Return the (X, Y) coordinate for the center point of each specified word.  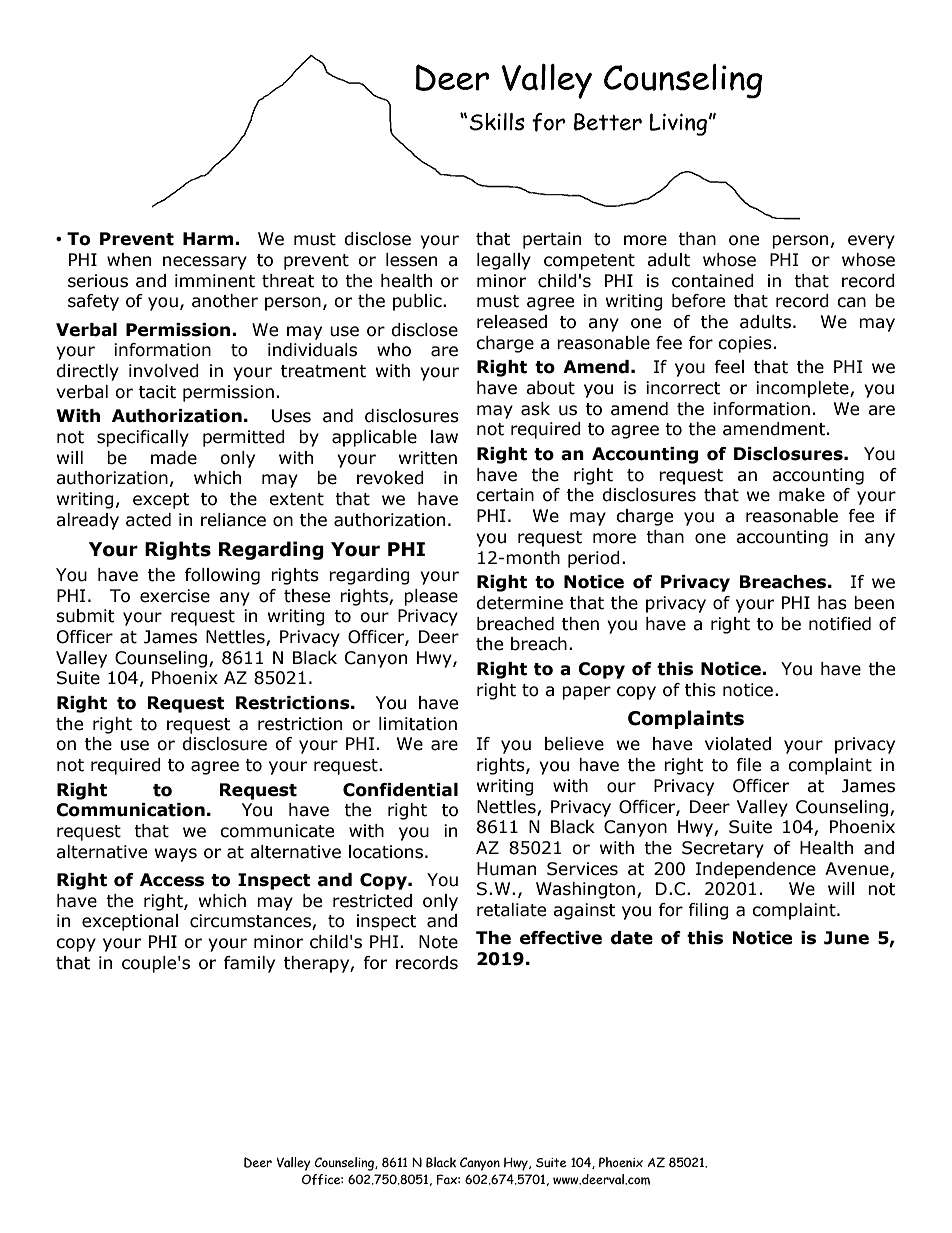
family (249, 964)
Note (438, 942)
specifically (143, 438)
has (832, 603)
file (748, 765)
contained (713, 281)
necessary (205, 263)
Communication (130, 810)
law (444, 437)
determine (519, 603)
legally (504, 261)
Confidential (400, 790)
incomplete (803, 389)
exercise (175, 596)
